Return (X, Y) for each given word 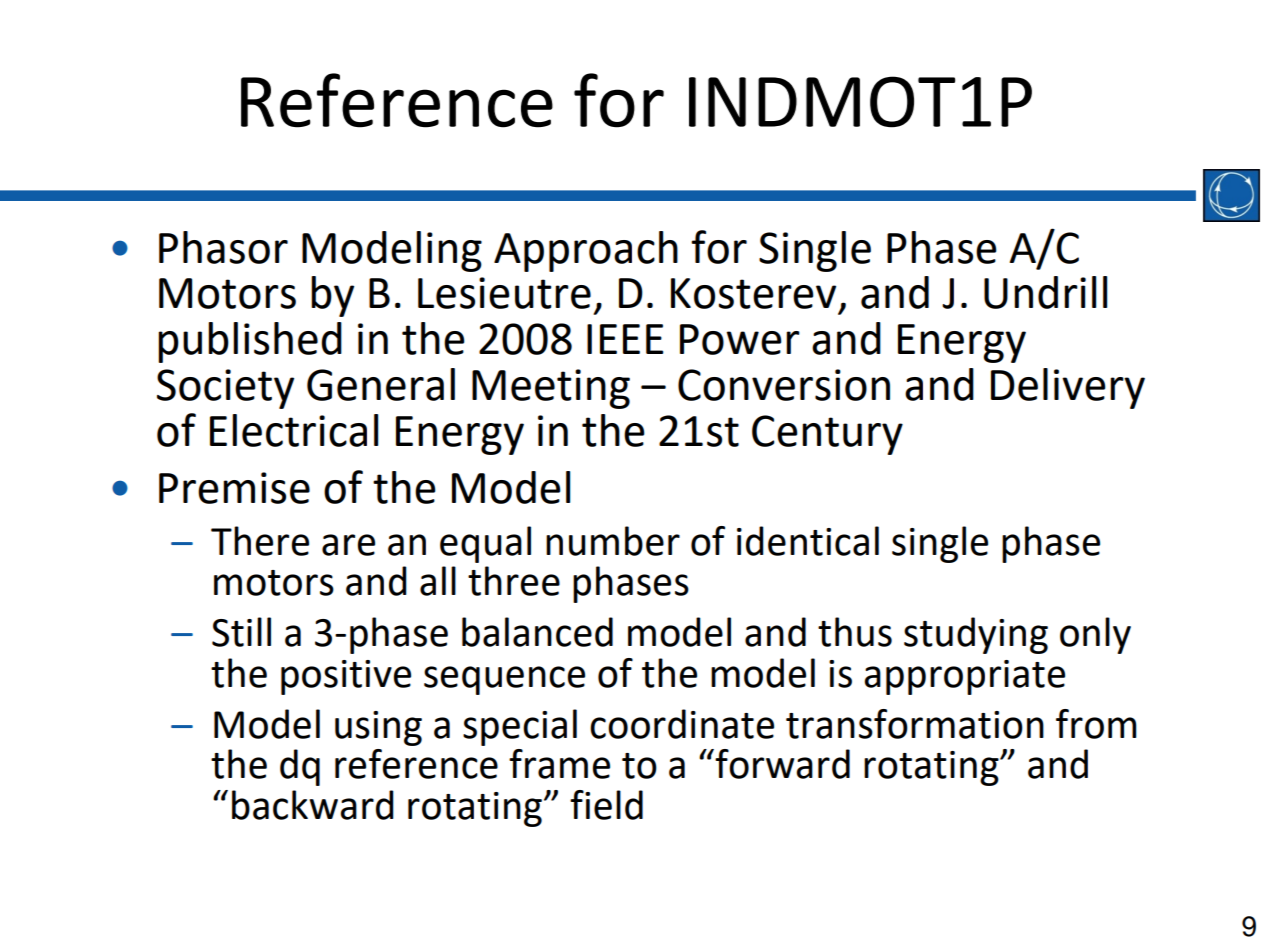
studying (976, 635)
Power (740, 339)
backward (313, 805)
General (381, 384)
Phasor (223, 247)
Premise (234, 488)
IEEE (625, 339)
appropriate (964, 677)
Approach (586, 251)
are (348, 545)
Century (827, 435)
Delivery (1068, 388)
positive (346, 677)
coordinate (682, 724)
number (613, 541)
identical (808, 541)
